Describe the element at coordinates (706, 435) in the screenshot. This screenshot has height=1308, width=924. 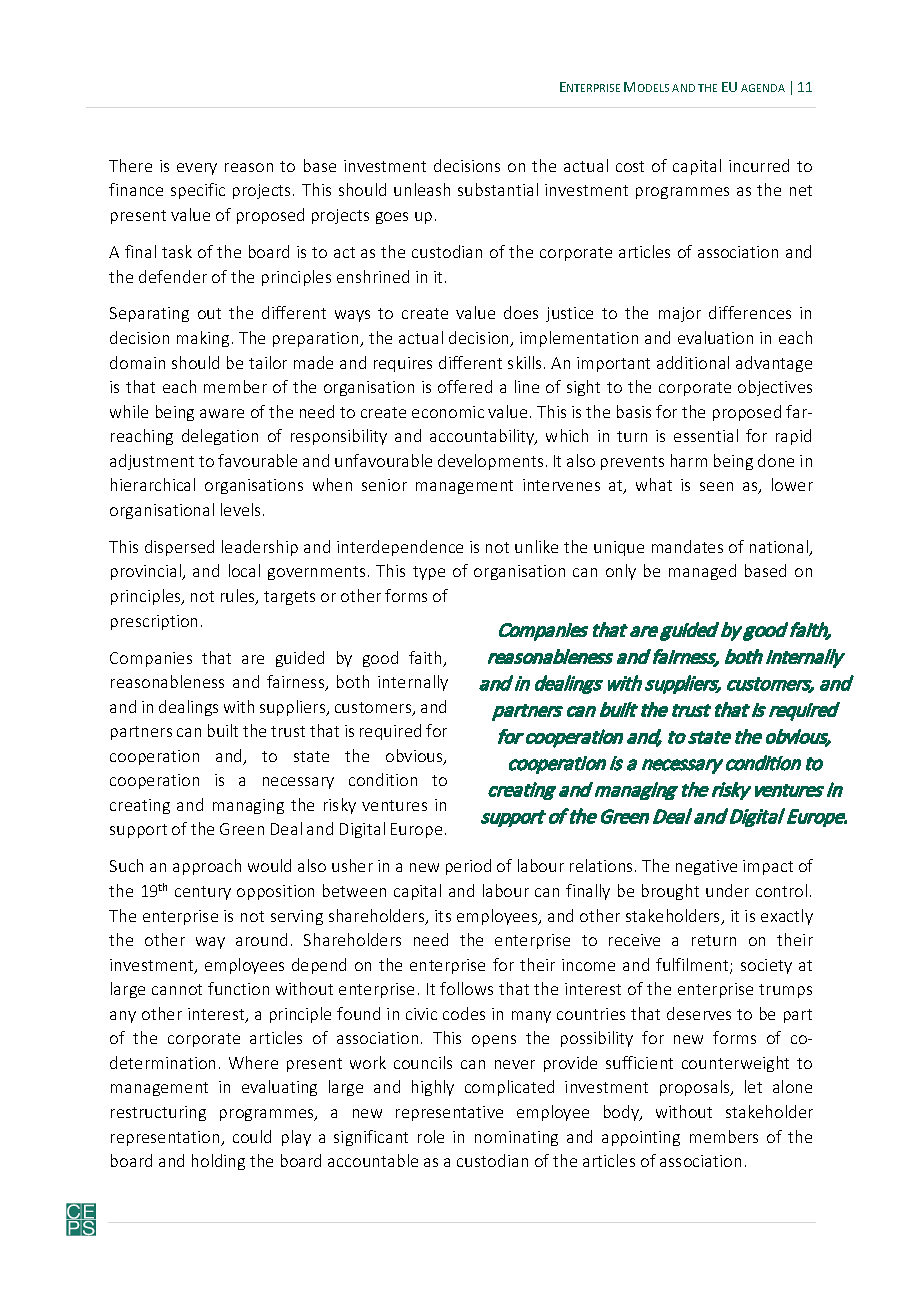
I see `essential` at that location.
